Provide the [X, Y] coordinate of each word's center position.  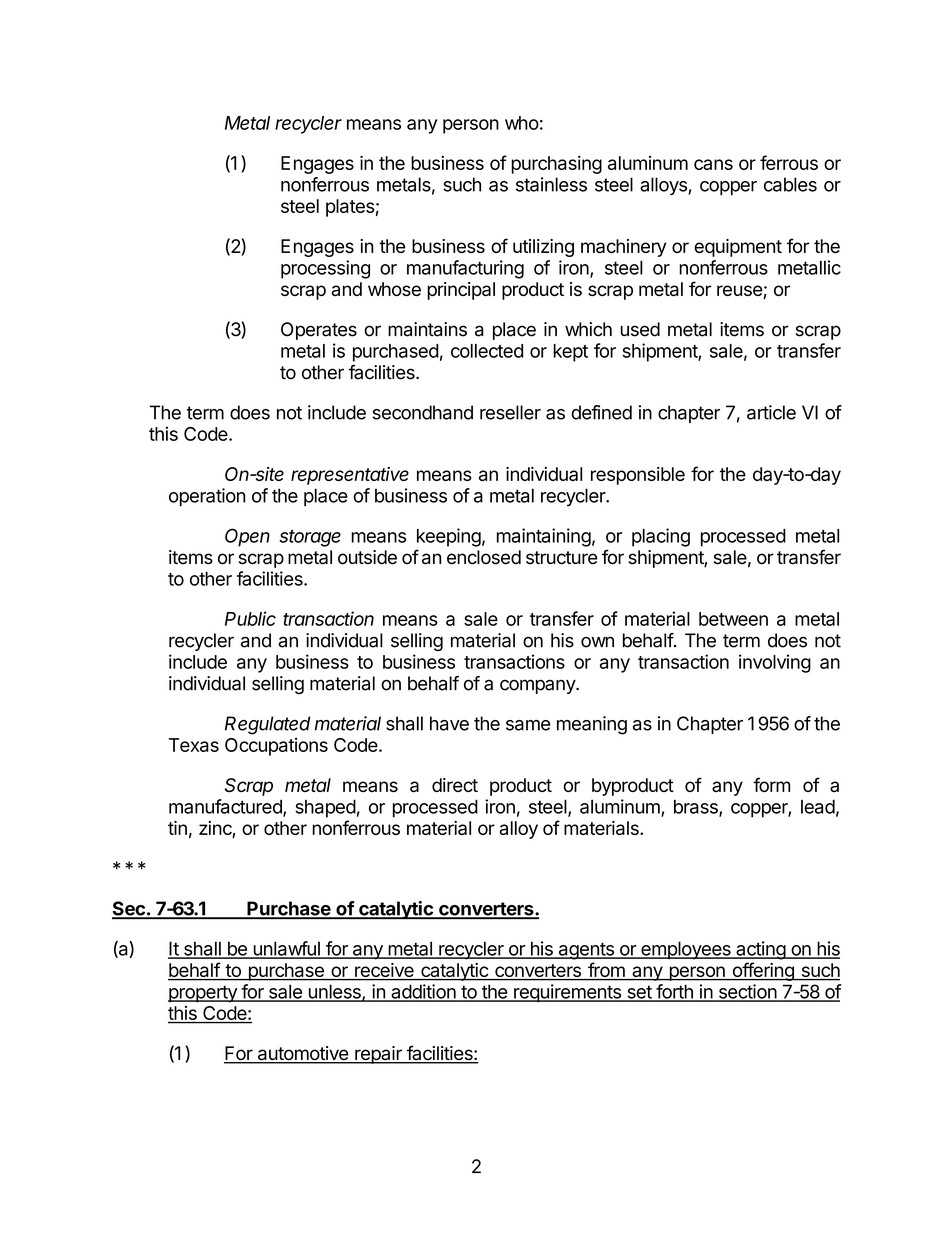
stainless [551, 184]
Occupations [276, 747]
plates [350, 208]
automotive [302, 1054]
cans [713, 164]
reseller [510, 412]
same [528, 725]
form [771, 784]
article [771, 412]
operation [207, 497]
